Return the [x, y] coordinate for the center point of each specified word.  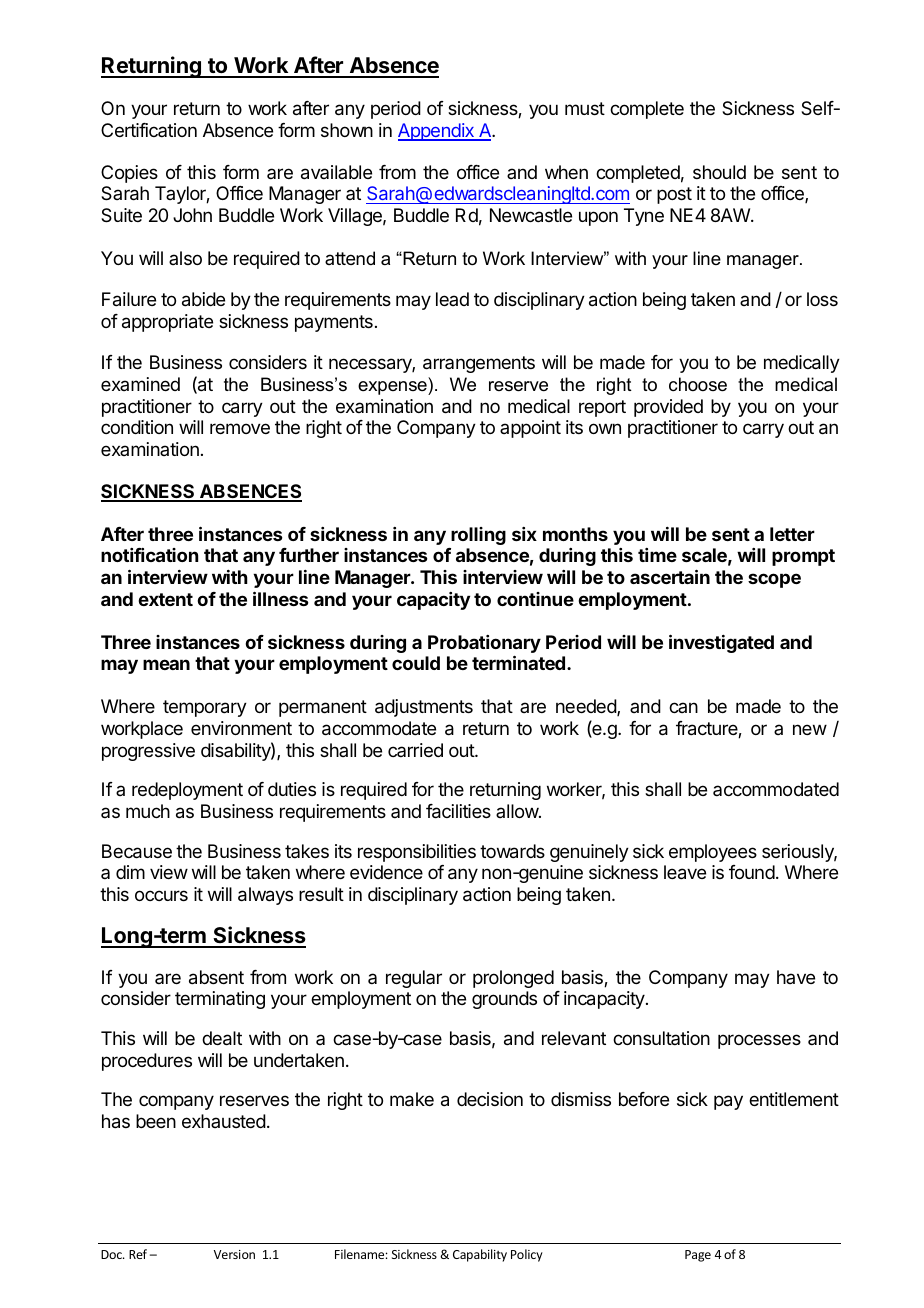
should [719, 172]
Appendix [437, 132]
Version [234, 1254]
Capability [480, 1255]
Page [698, 1256]
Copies [129, 174]
